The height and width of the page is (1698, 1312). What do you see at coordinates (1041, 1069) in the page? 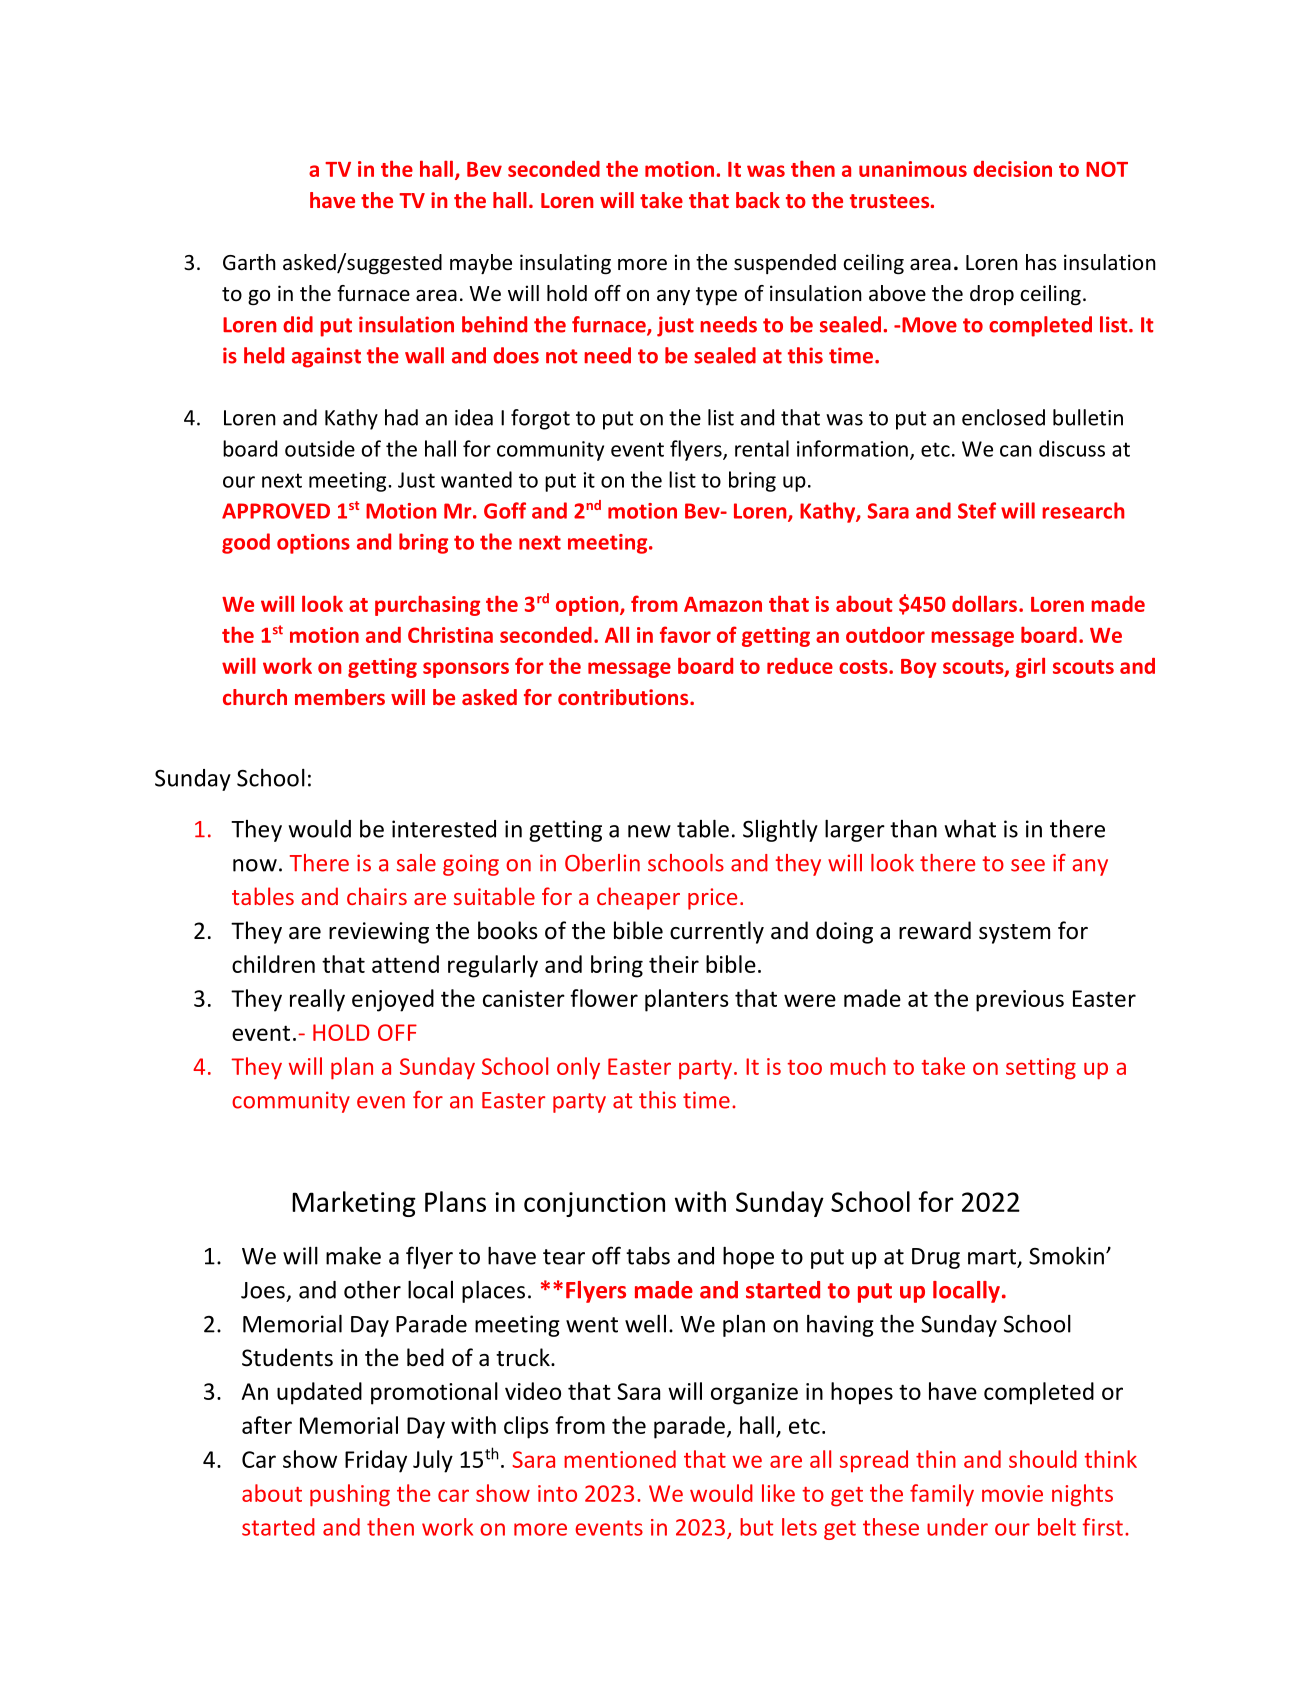
I see `setting` at bounding box center [1041, 1069].
